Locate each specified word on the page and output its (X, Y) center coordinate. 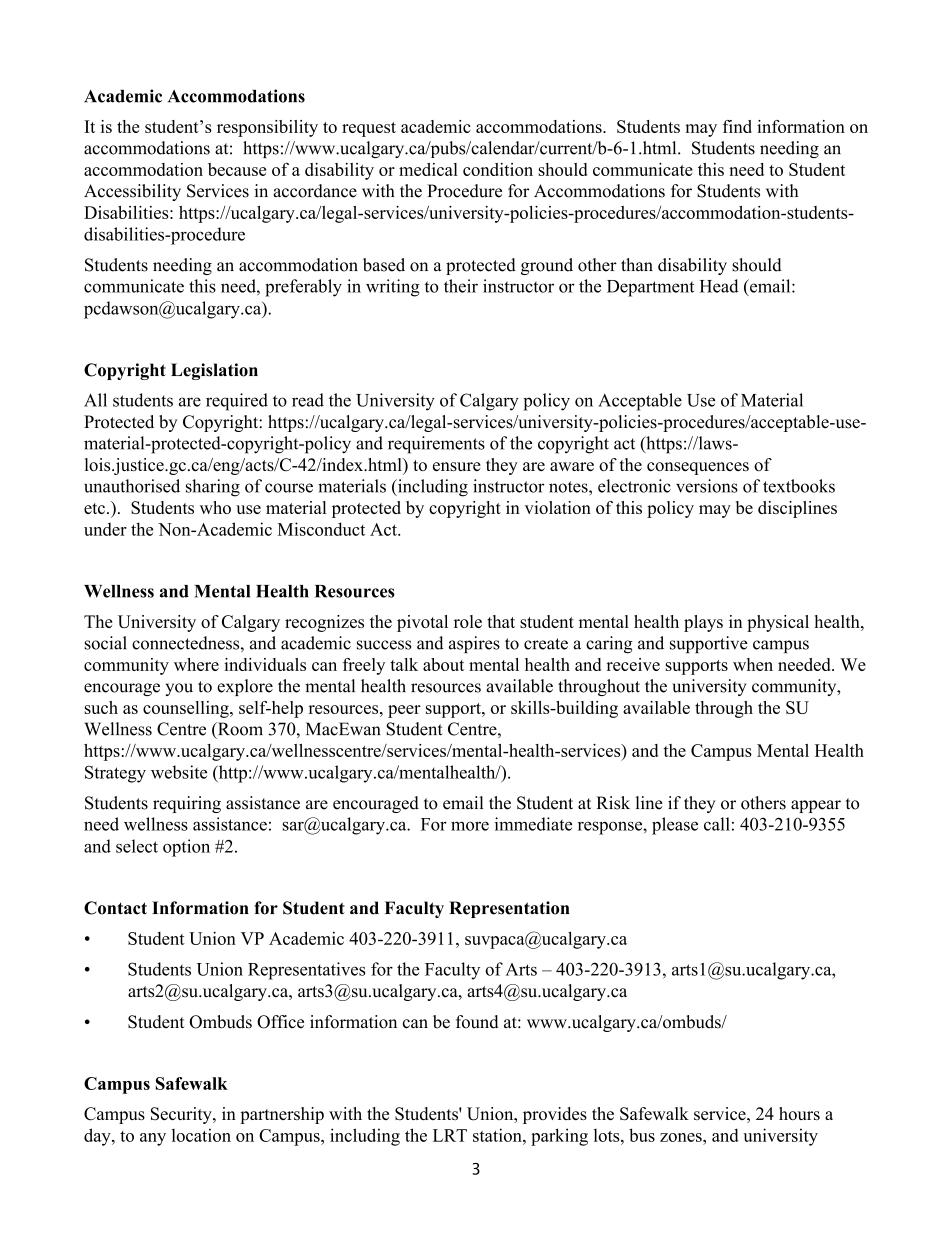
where (196, 664)
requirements (436, 445)
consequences (698, 468)
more (470, 826)
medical (428, 169)
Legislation (214, 371)
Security (182, 1115)
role (468, 621)
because (237, 169)
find (737, 126)
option (186, 848)
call (717, 824)
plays (703, 623)
